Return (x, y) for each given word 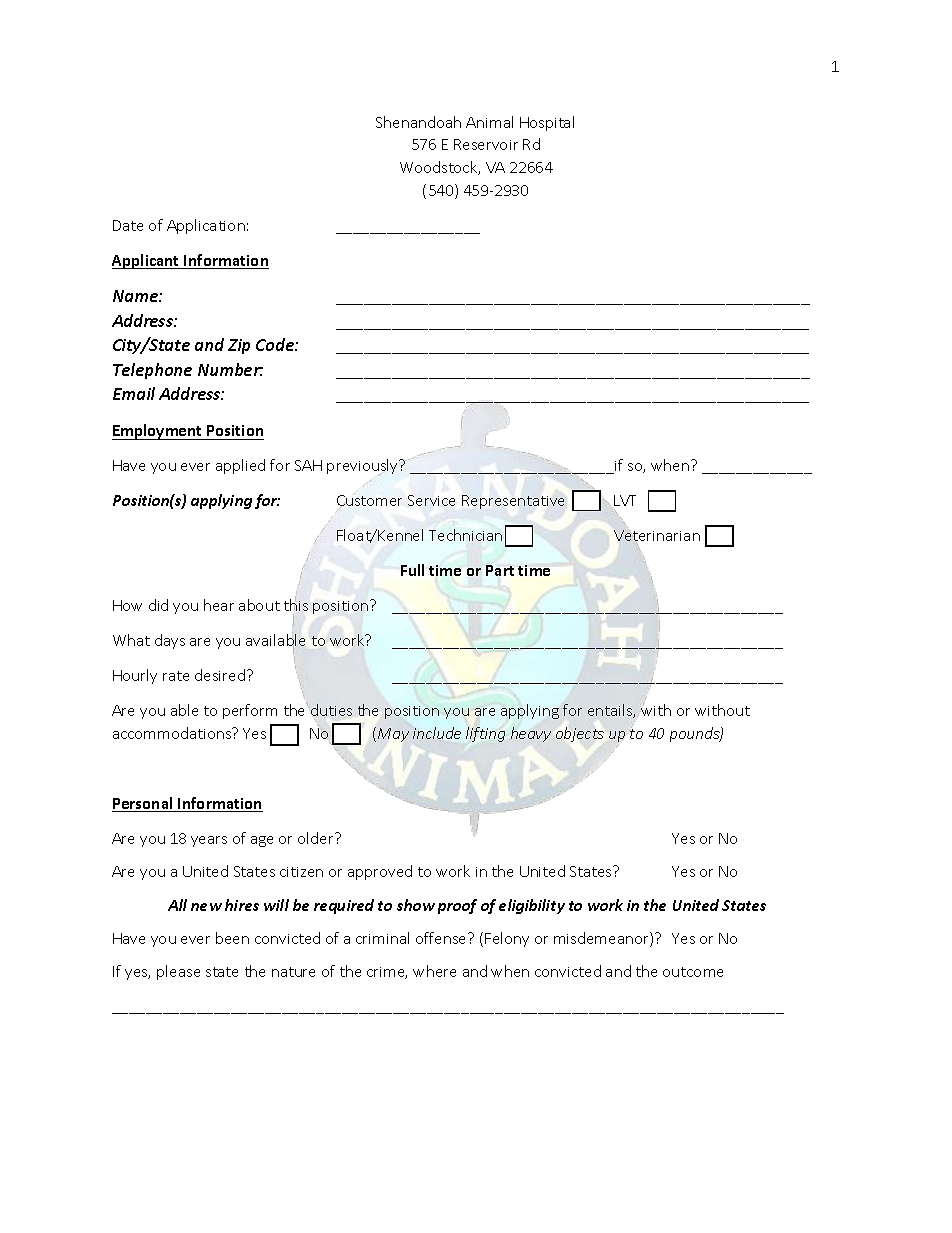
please (178, 972)
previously (364, 467)
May (393, 735)
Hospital (547, 123)
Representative (513, 502)
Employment (158, 432)
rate (176, 676)
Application (206, 226)
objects (580, 734)
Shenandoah (418, 122)
